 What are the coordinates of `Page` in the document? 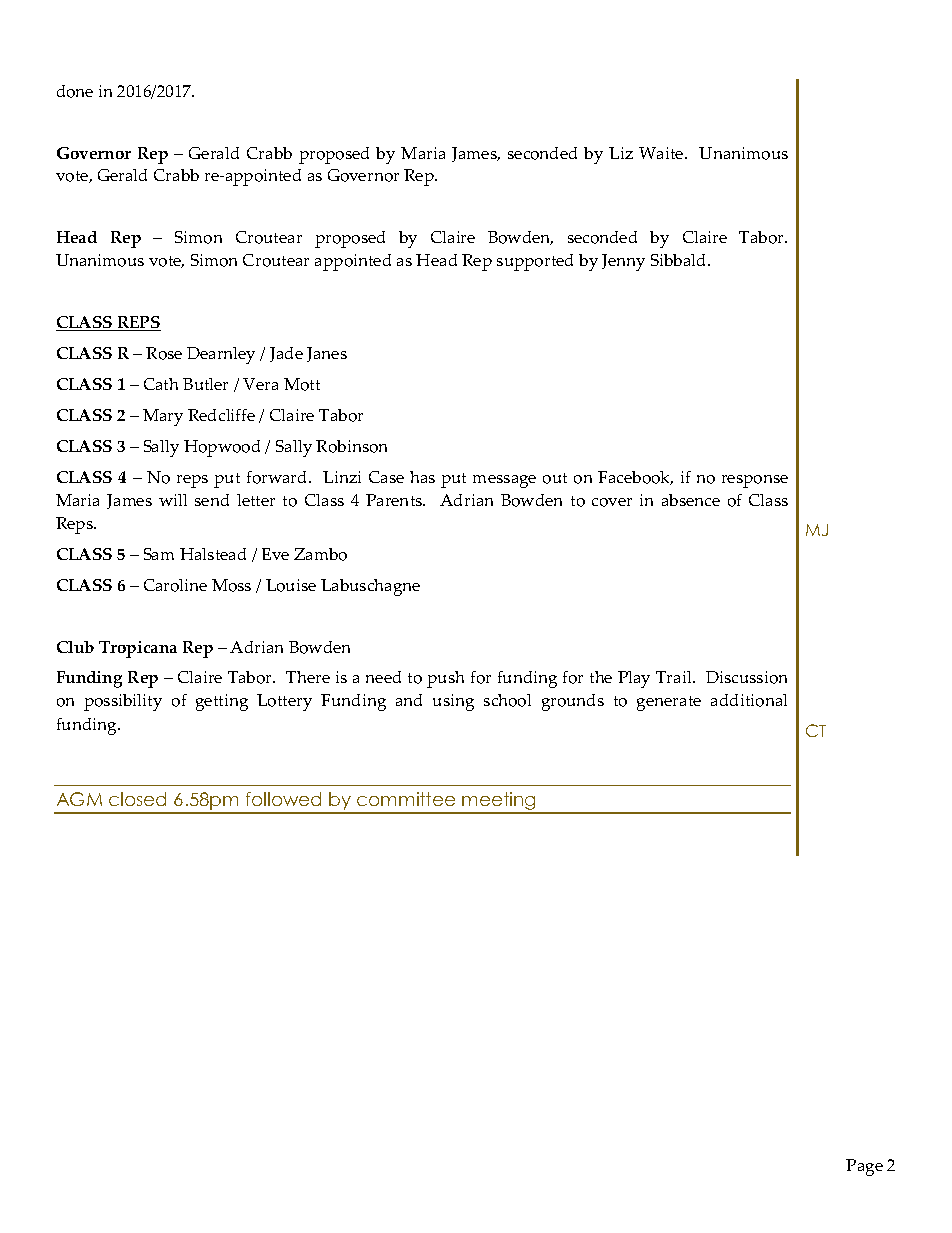 It's located at (864, 1167).
